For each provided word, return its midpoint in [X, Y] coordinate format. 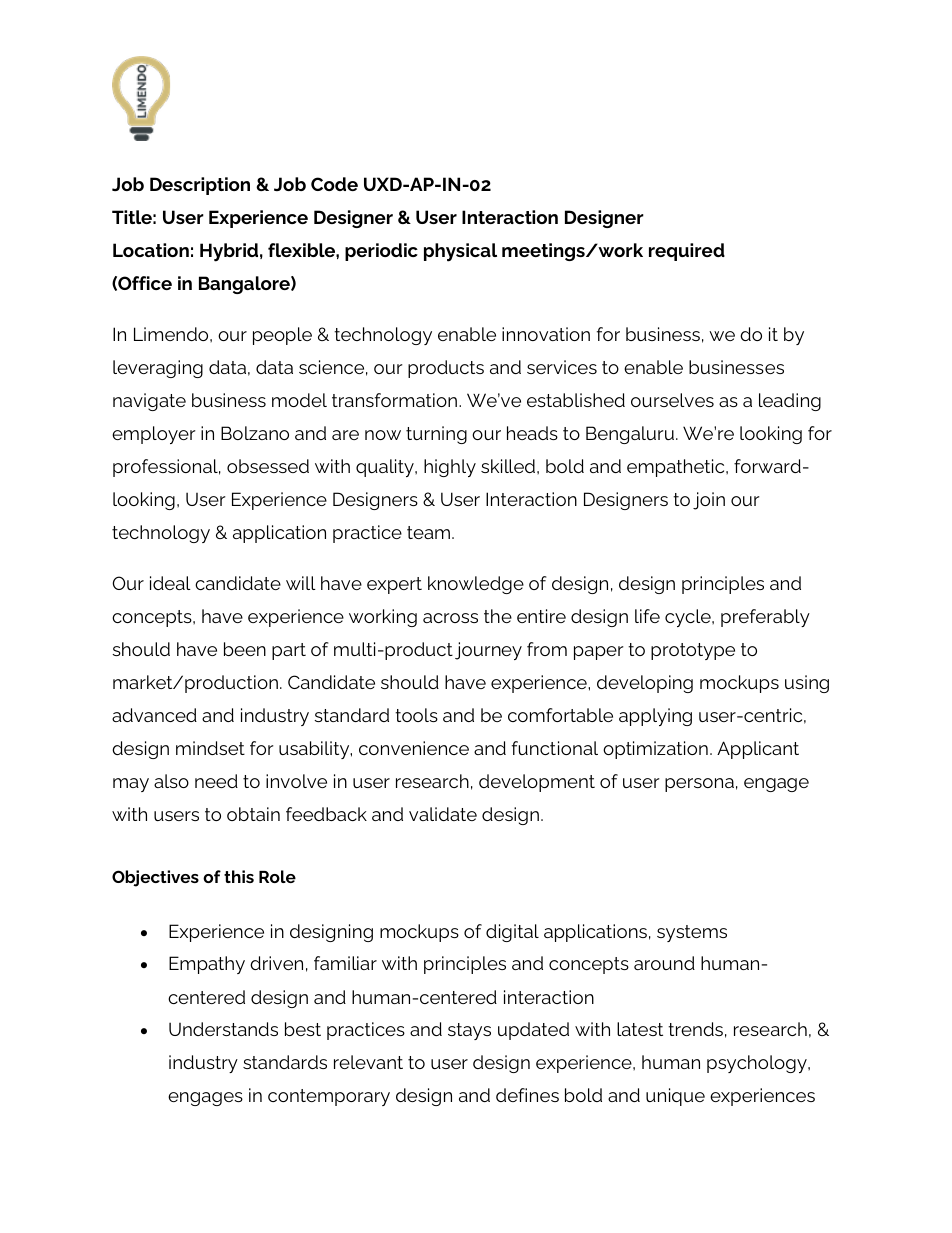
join [709, 501]
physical [460, 252]
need [216, 781]
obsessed [268, 466]
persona [699, 785]
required [687, 252]
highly [450, 468]
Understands [223, 1029]
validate [443, 814]
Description [200, 186]
